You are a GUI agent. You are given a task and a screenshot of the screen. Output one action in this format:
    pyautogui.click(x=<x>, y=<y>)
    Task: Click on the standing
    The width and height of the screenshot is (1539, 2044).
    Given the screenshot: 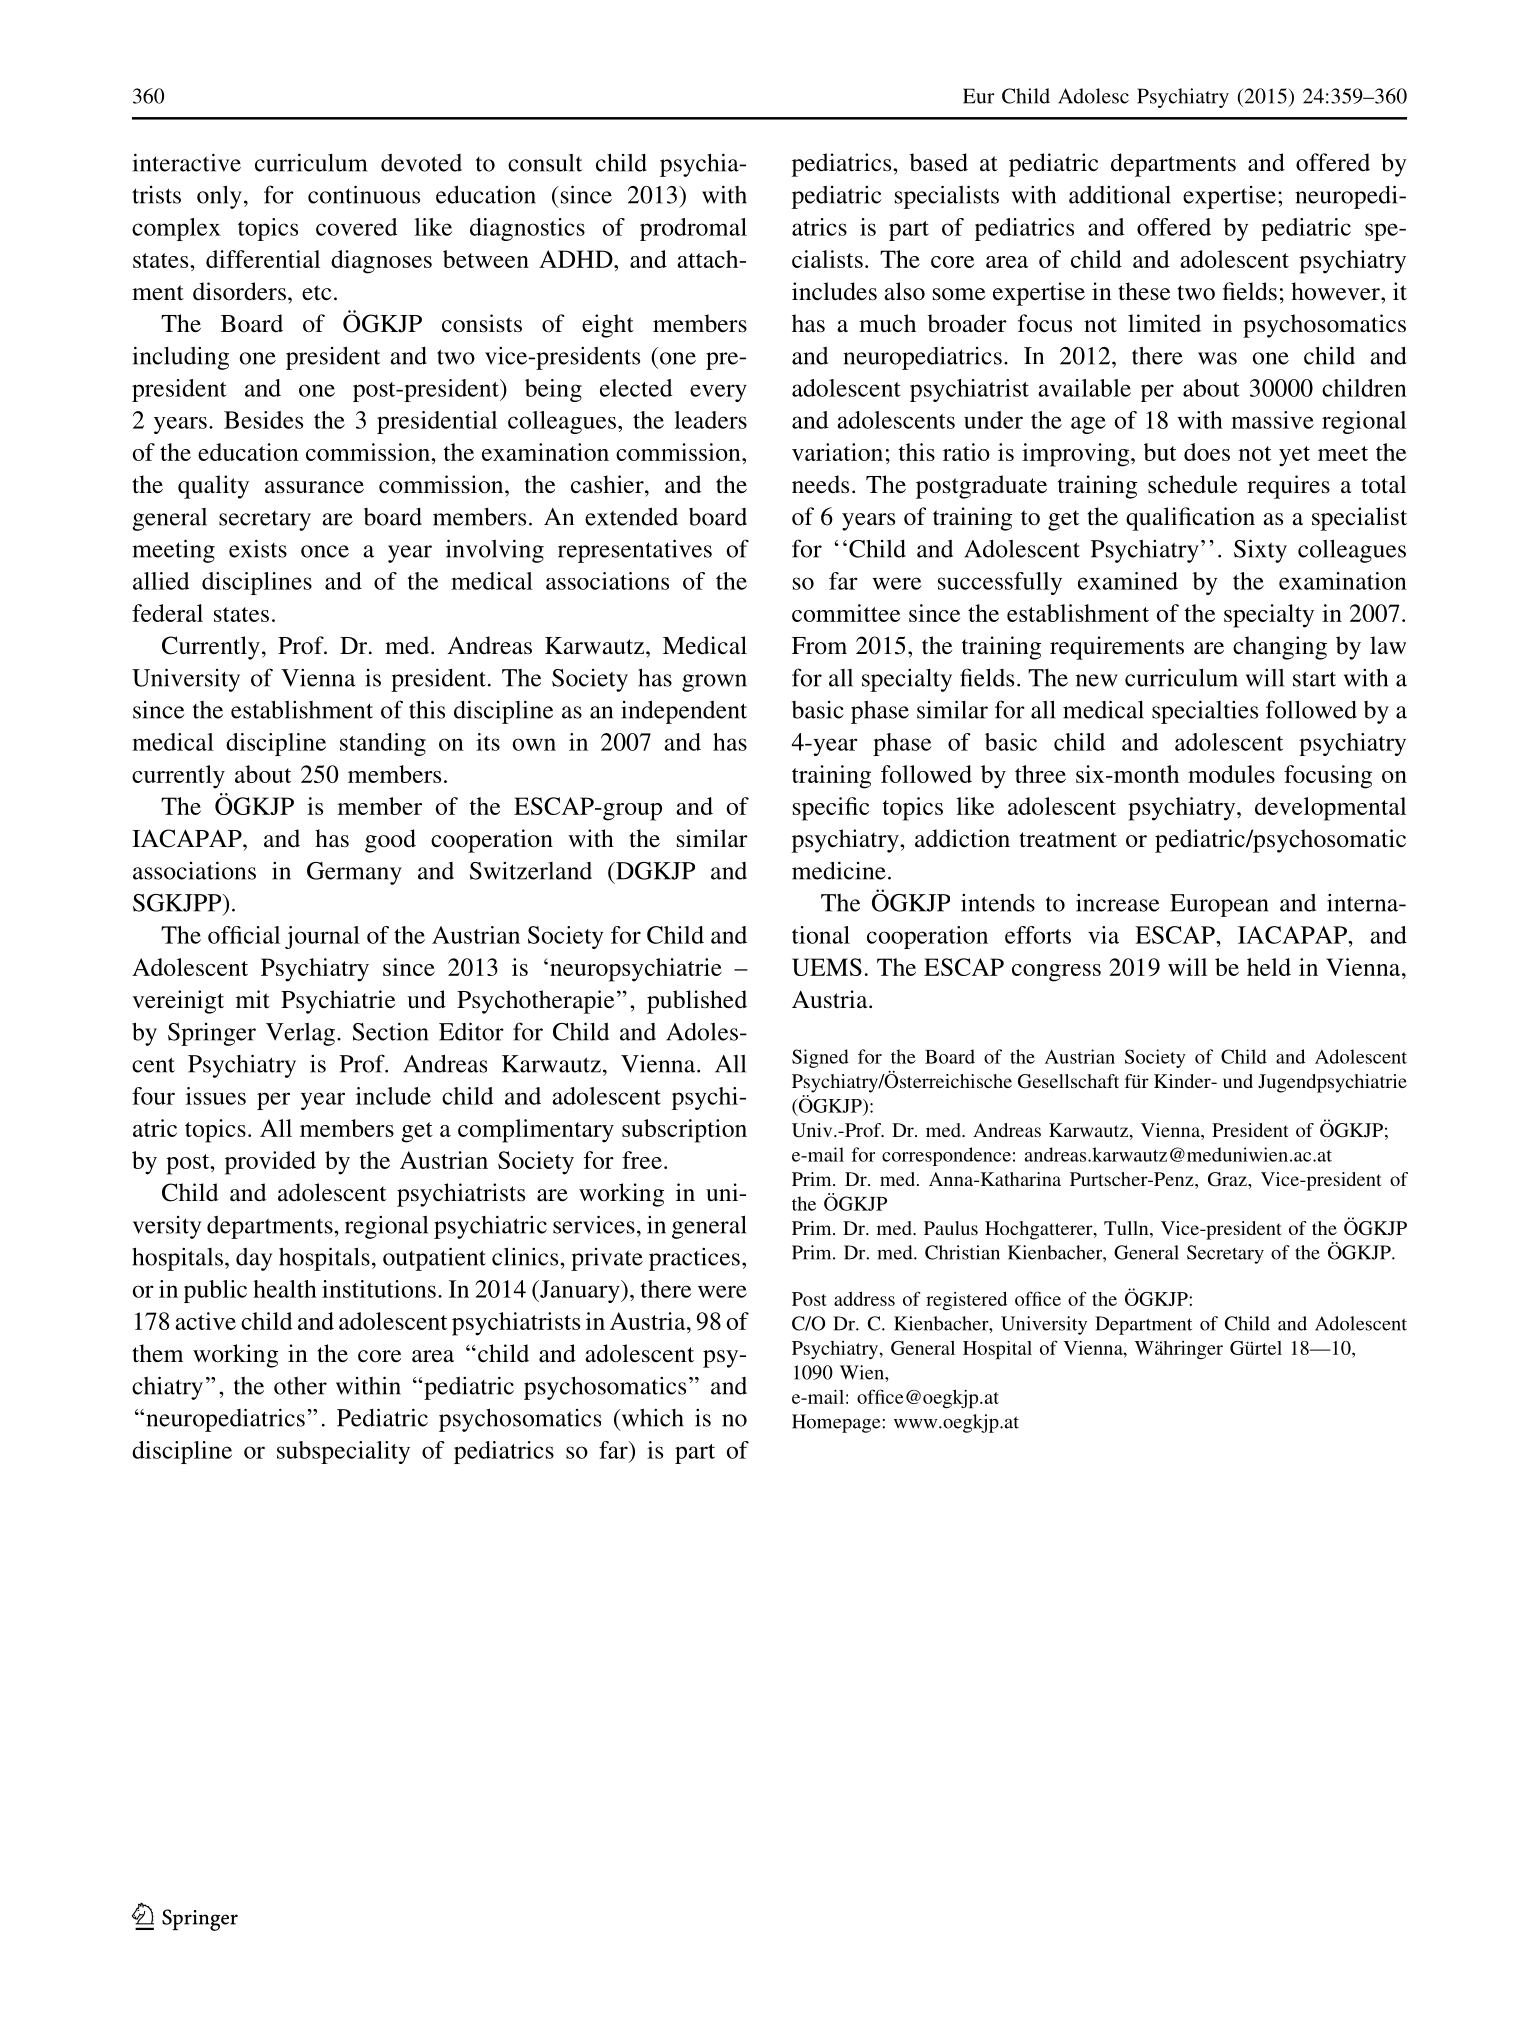 What is the action you would take?
    pyautogui.click(x=383, y=744)
